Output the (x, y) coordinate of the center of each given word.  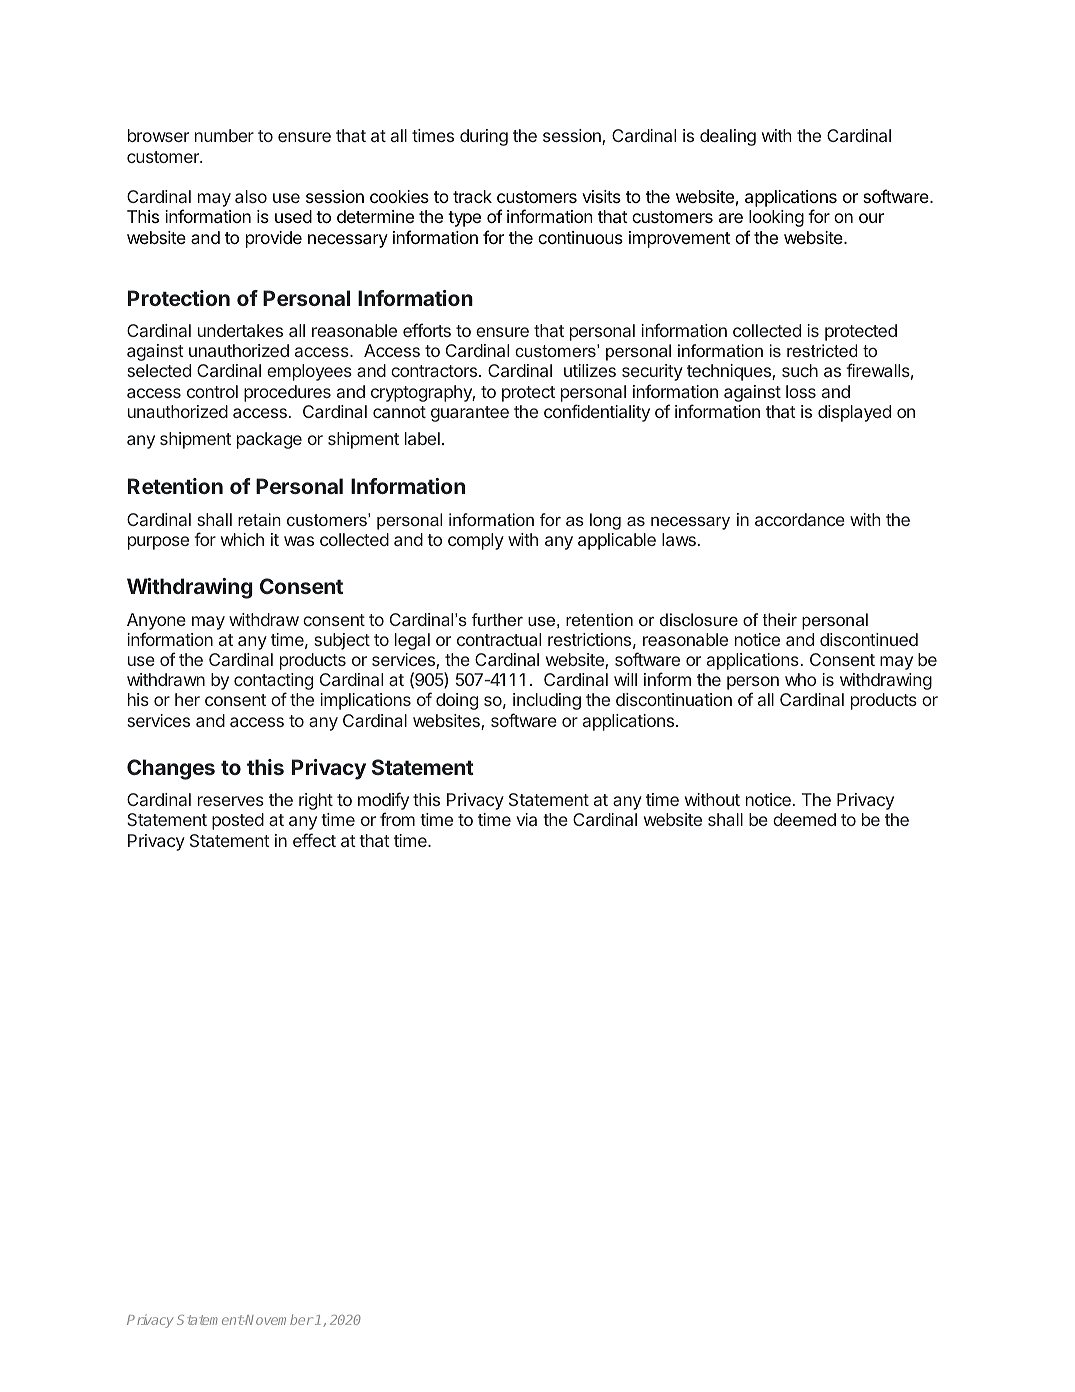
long (605, 521)
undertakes (240, 330)
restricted (822, 350)
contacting (273, 683)
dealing (728, 137)
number (224, 135)
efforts (427, 330)
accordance (800, 519)
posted (238, 821)
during (484, 137)
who (800, 679)
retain (259, 519)
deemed (804, 819)
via (526, 819)
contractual (499, 639)
